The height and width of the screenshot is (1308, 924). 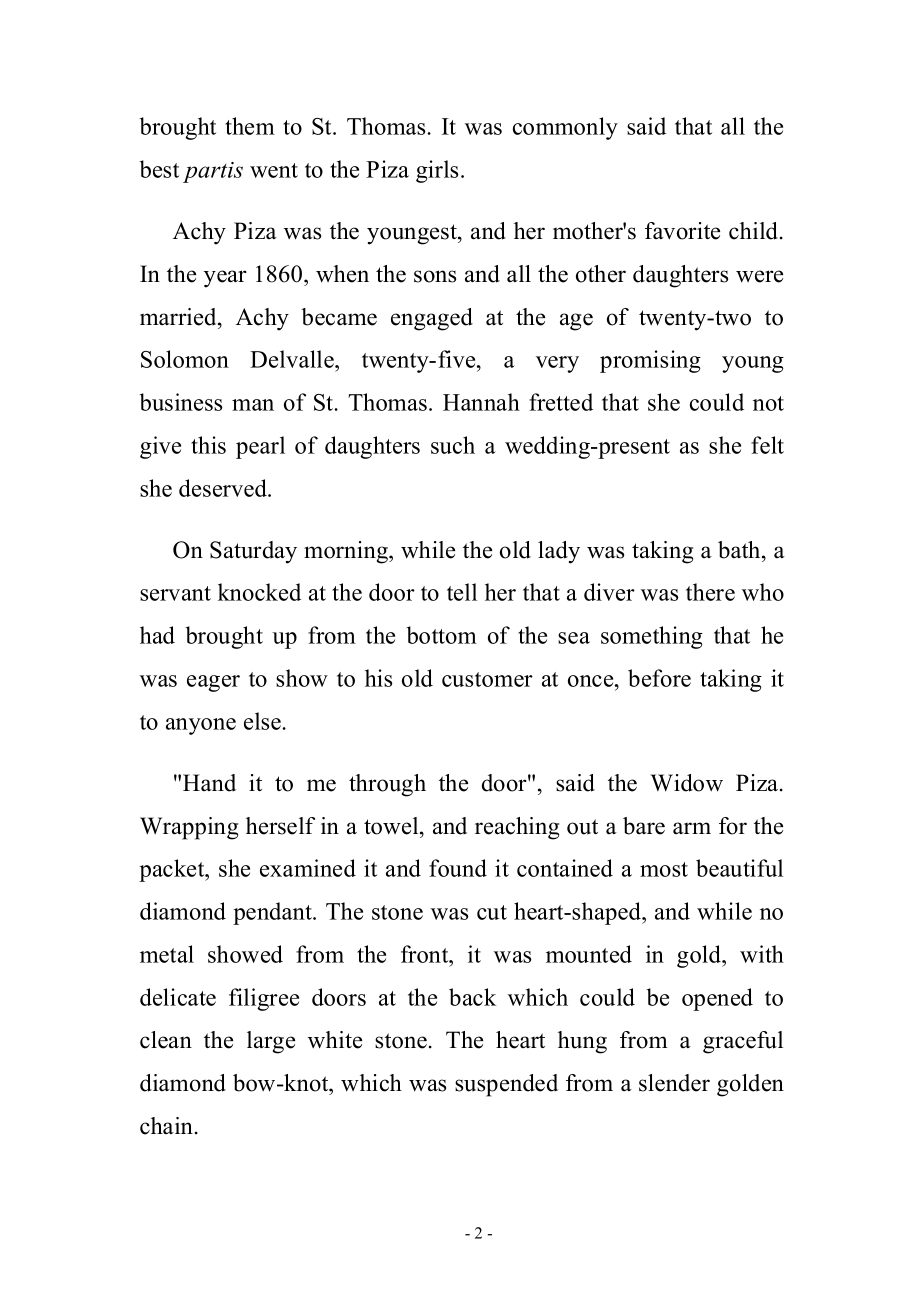 What do you see at coordinates (387, 785) in the screenshot?
I see `through` at bounding box center [387, 785].
